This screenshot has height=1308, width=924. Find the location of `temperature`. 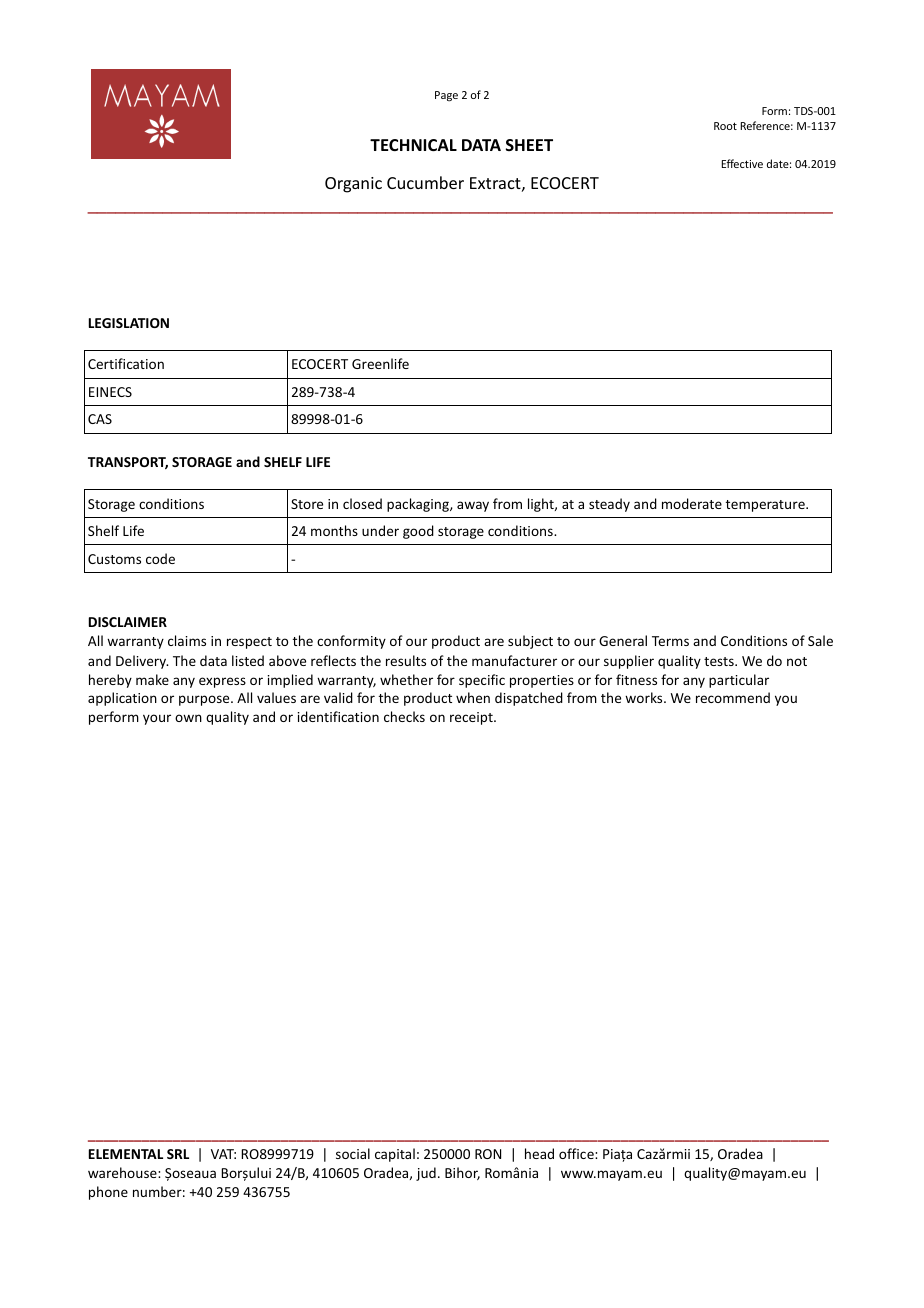

temperature is located at coordinates (766, 506).
